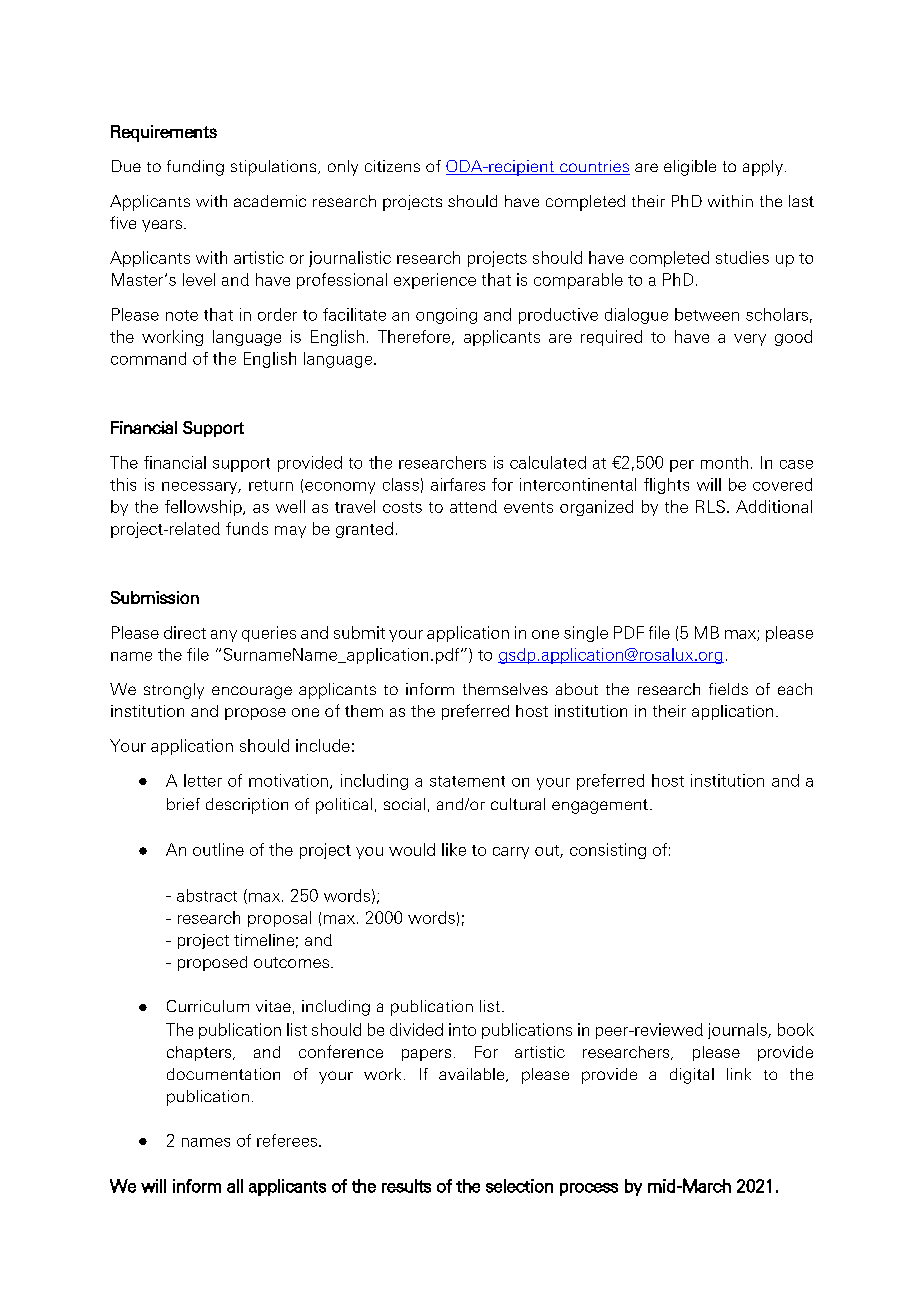  What do you see at coordinates (235, 1186) in the document?
I see `all` at bounding box center [235, 1186].
